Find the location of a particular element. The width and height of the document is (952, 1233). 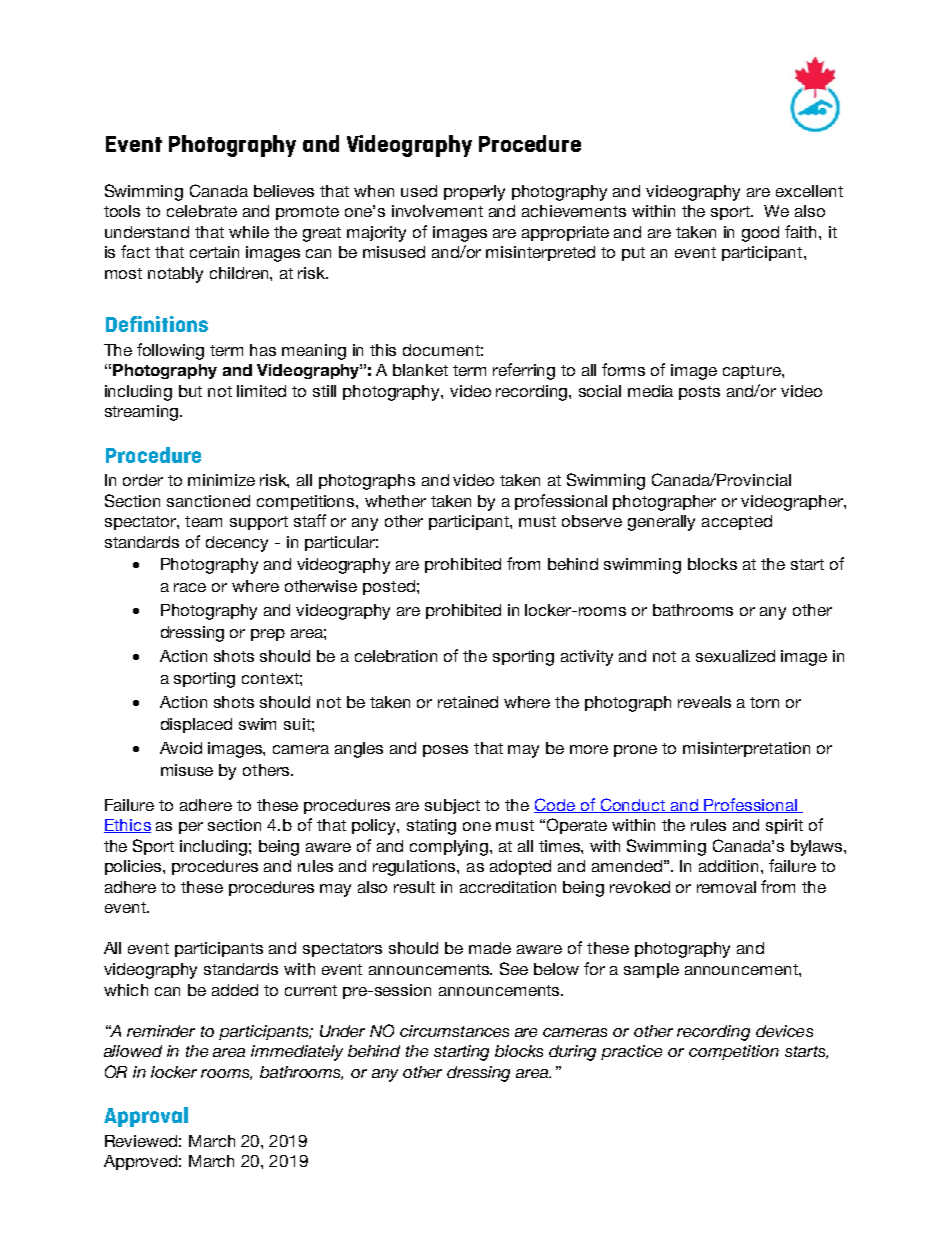

spirit is located at coordinates (784, 826).
